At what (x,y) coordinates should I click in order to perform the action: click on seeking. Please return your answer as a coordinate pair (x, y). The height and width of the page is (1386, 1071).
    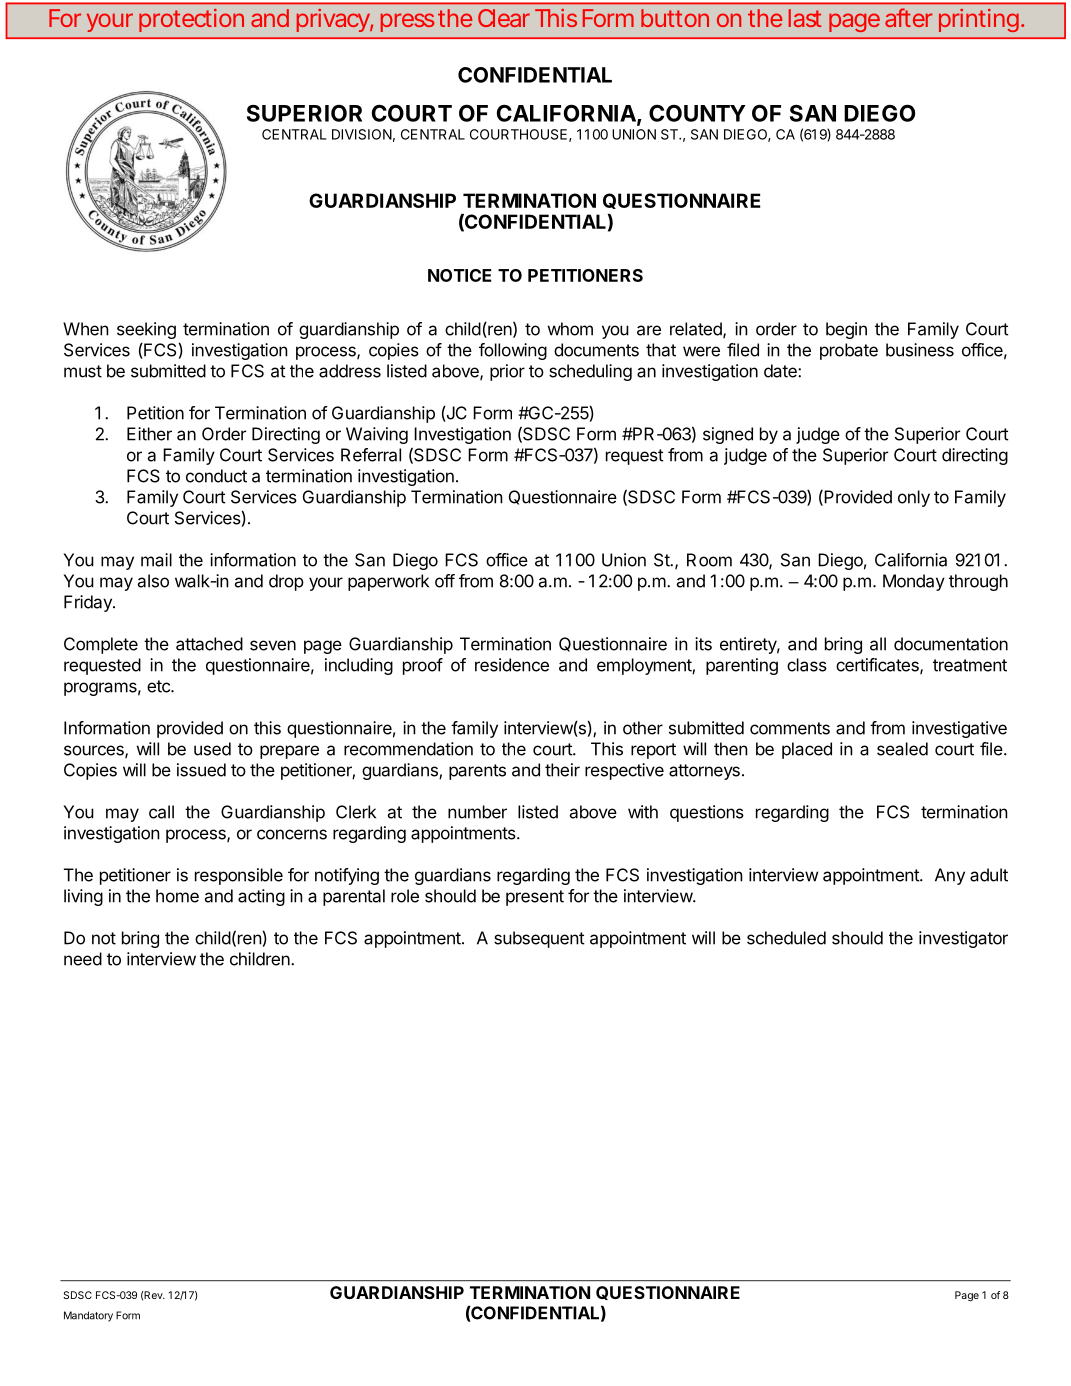
    Looking at the image, I should click on (146, 330).
